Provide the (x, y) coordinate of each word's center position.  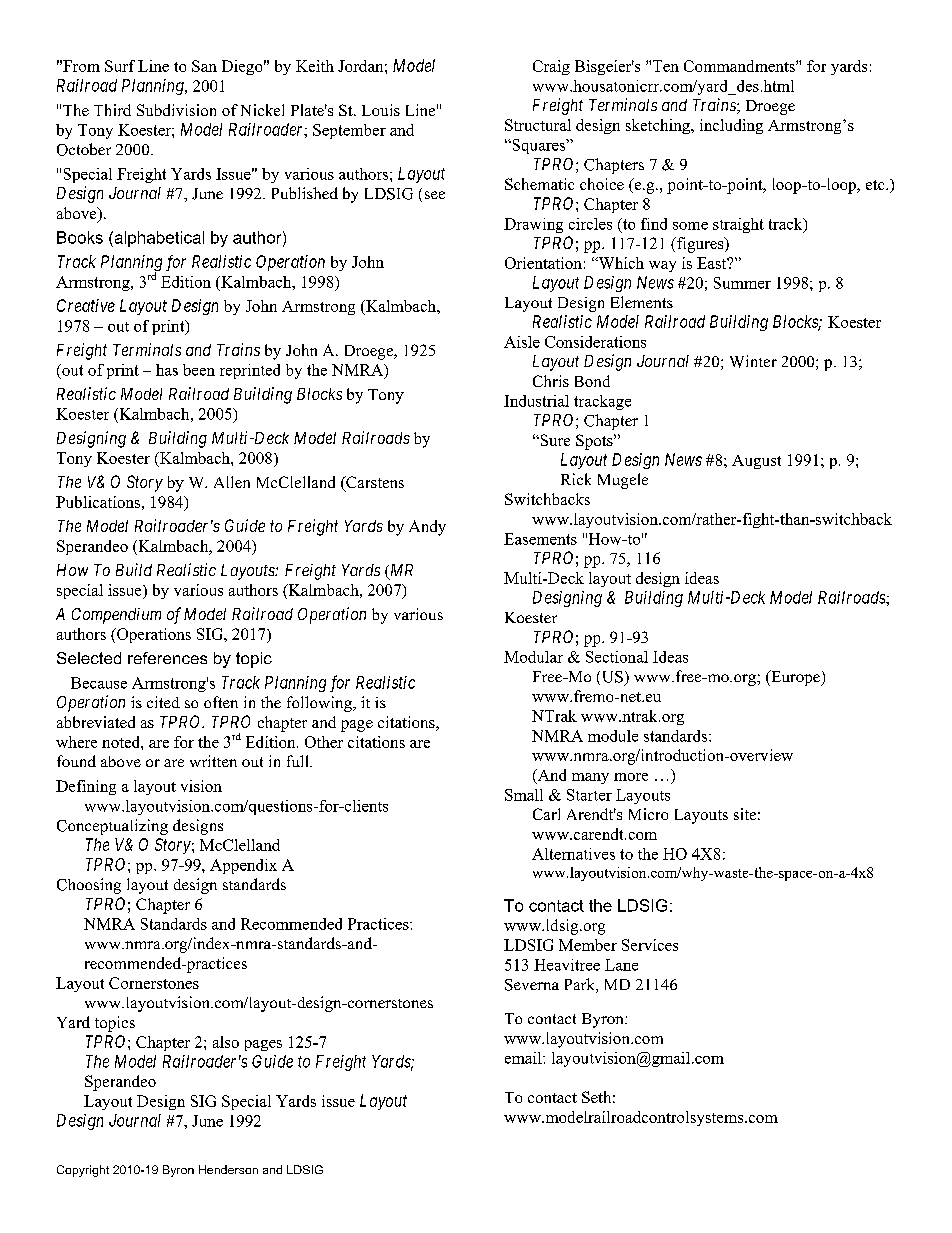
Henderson (228, 1169)
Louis (381, 110)
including (731, 126)
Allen (232, 482)
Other (324, 742)
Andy (427, 528)
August (756, 462)
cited (163, 702)
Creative (86, 305)
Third (112, 110)
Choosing (89, 886)
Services (650, 945)
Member (588, 945)
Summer (742, 283)
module (613, 736)
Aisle (522, 342)
